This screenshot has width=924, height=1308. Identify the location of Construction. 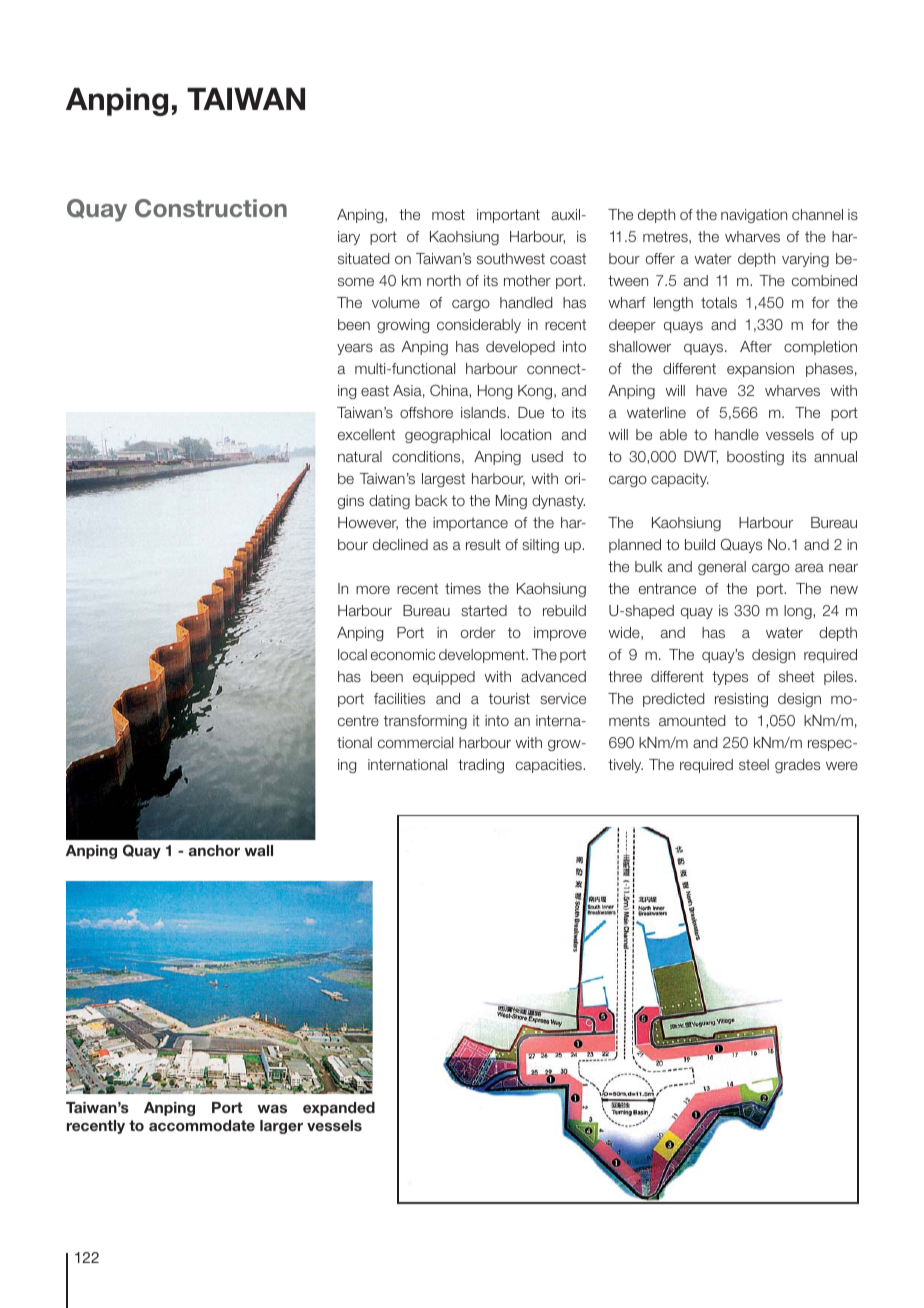
(211, 208).
